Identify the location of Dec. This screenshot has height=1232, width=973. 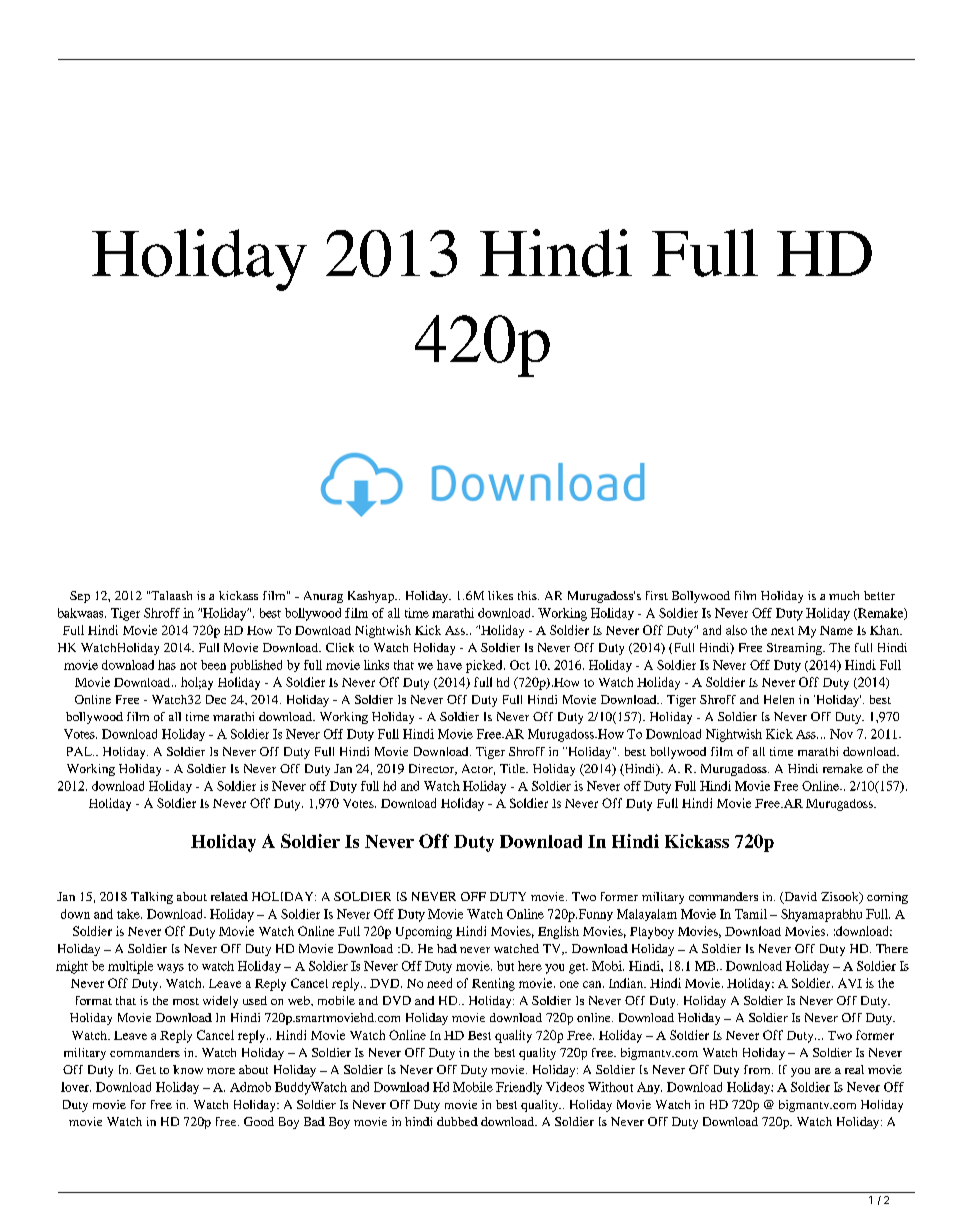
(216, 699).
